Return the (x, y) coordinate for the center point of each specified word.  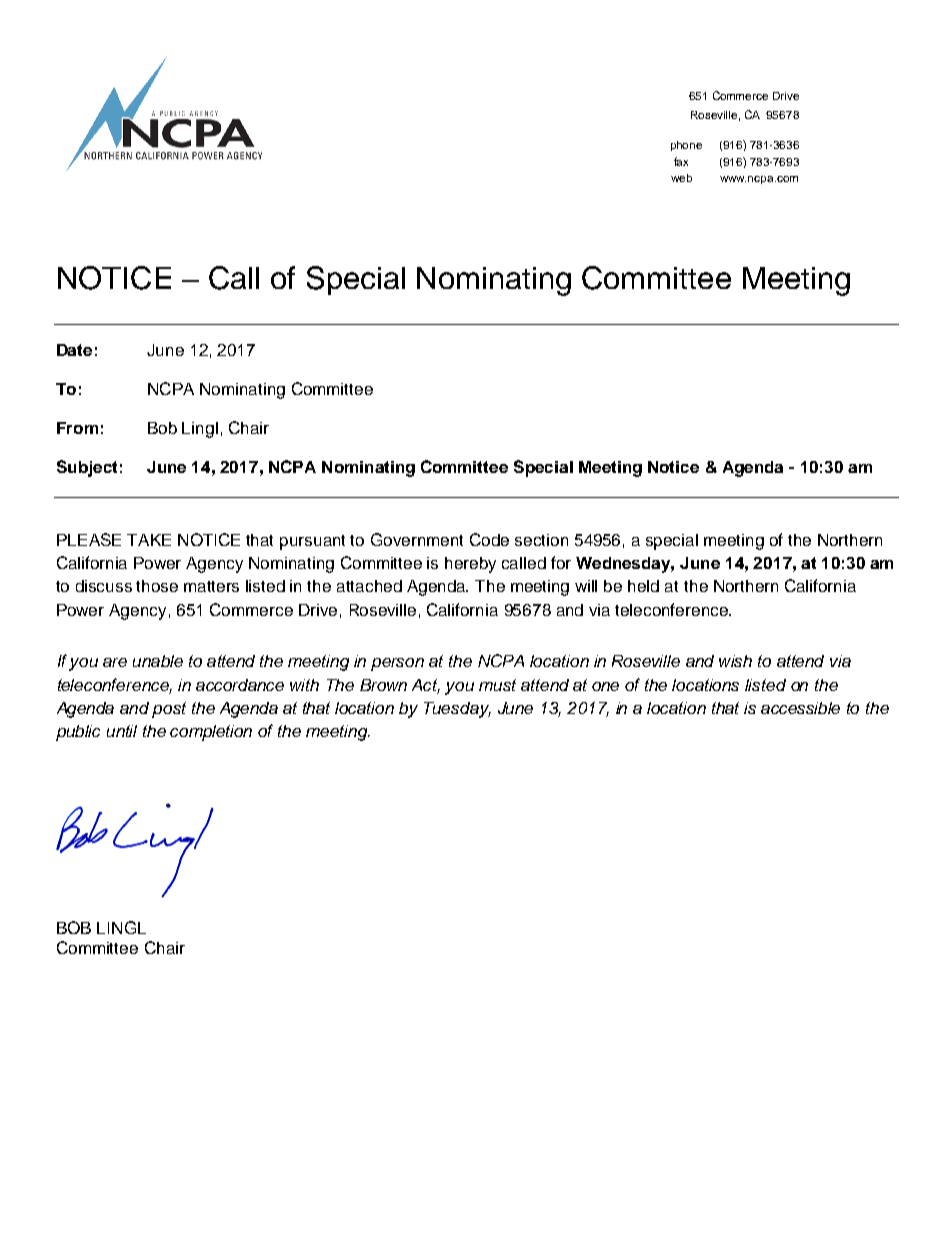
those (157, 586)
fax (681, 161)
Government (417, 539)
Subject (87, 468)
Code (489, 539)
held (643, 586)
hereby (470, 565)
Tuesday (457, 710)
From (77, 428)
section (541, 540)
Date (74, 350)
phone (686, 146)
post (169, 710)
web (681, 178)
